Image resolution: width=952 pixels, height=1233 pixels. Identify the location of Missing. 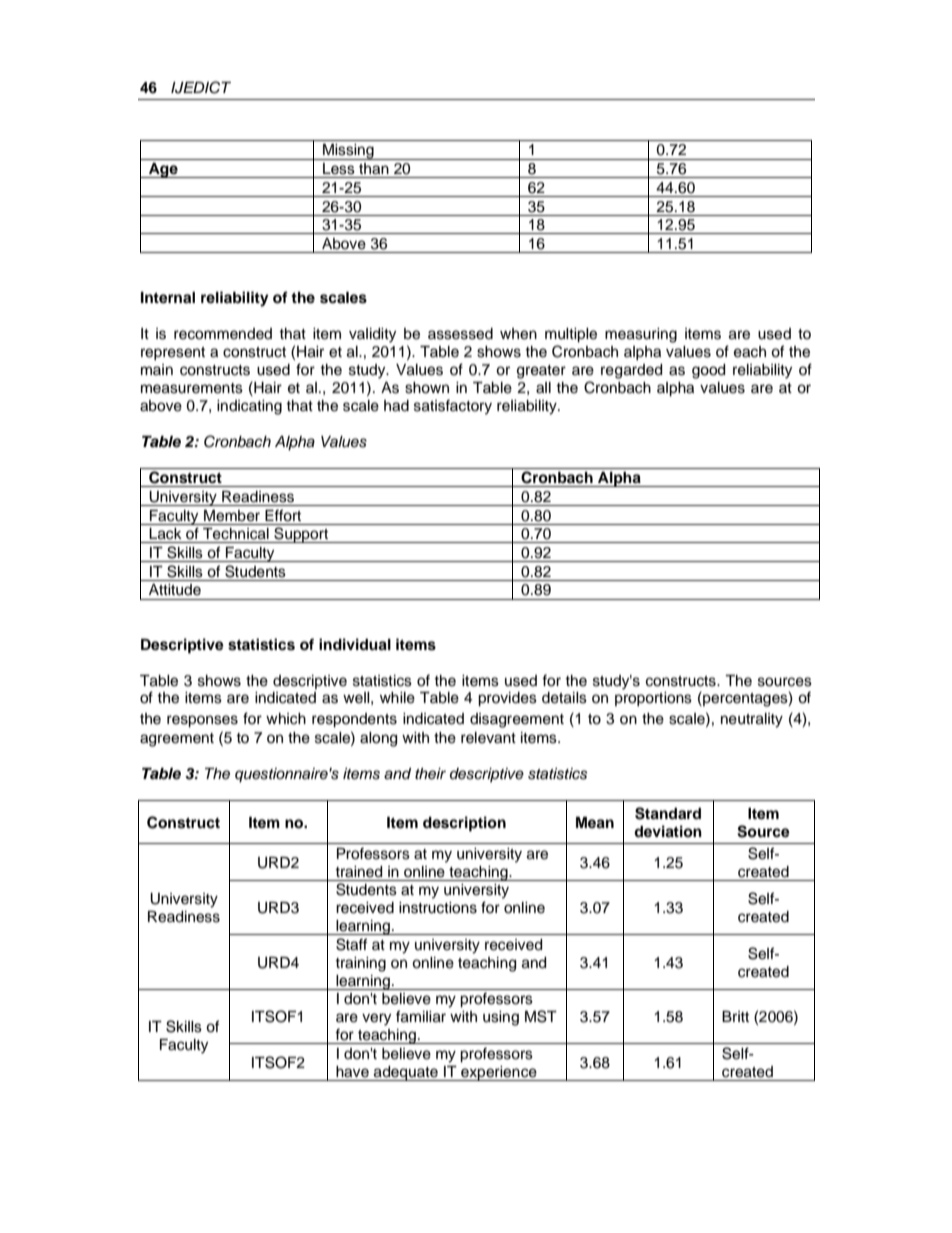
(348, 152).
